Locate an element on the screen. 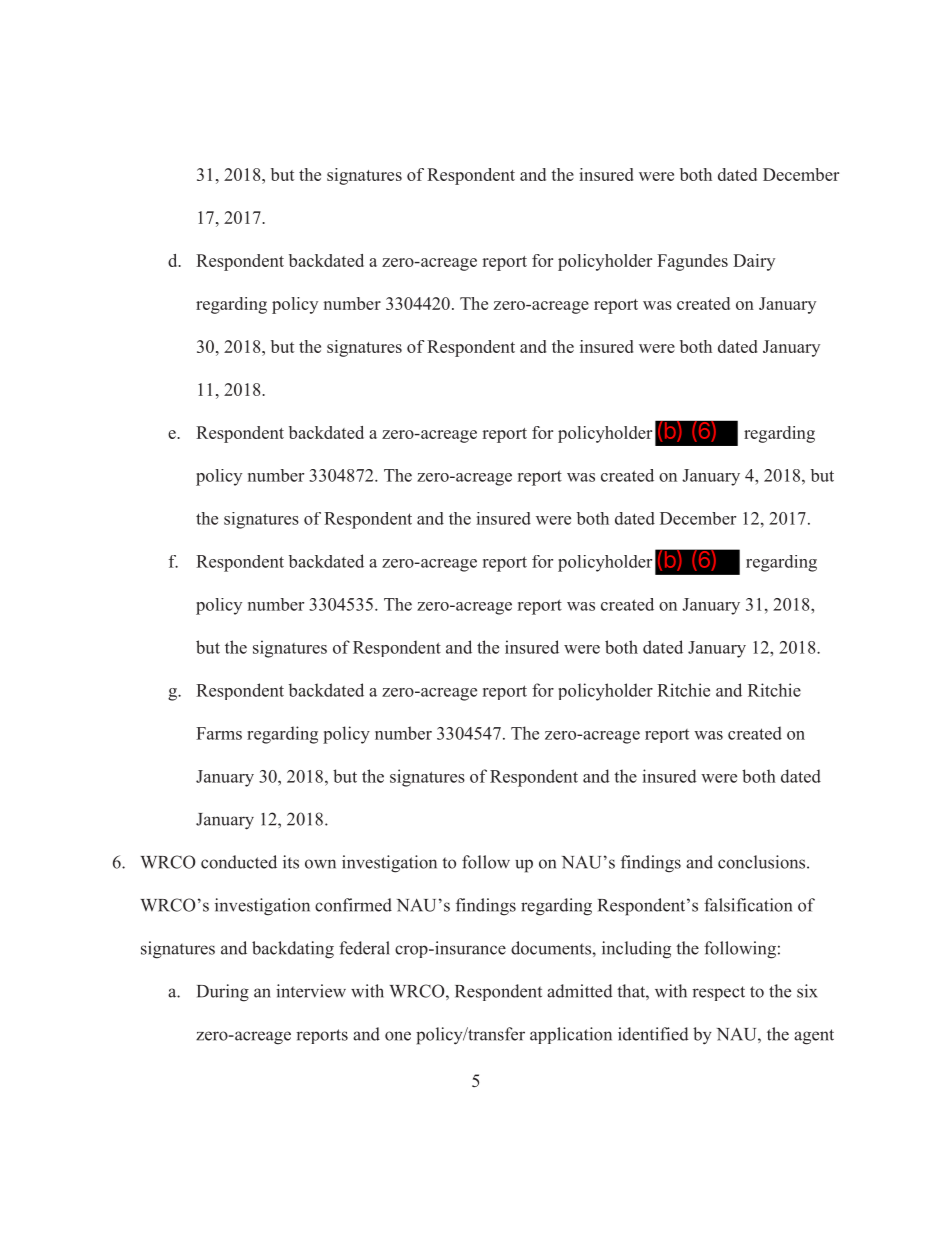 This screenshot has width=952, height=1233. Dairy is located at coordinates (754, 262).
